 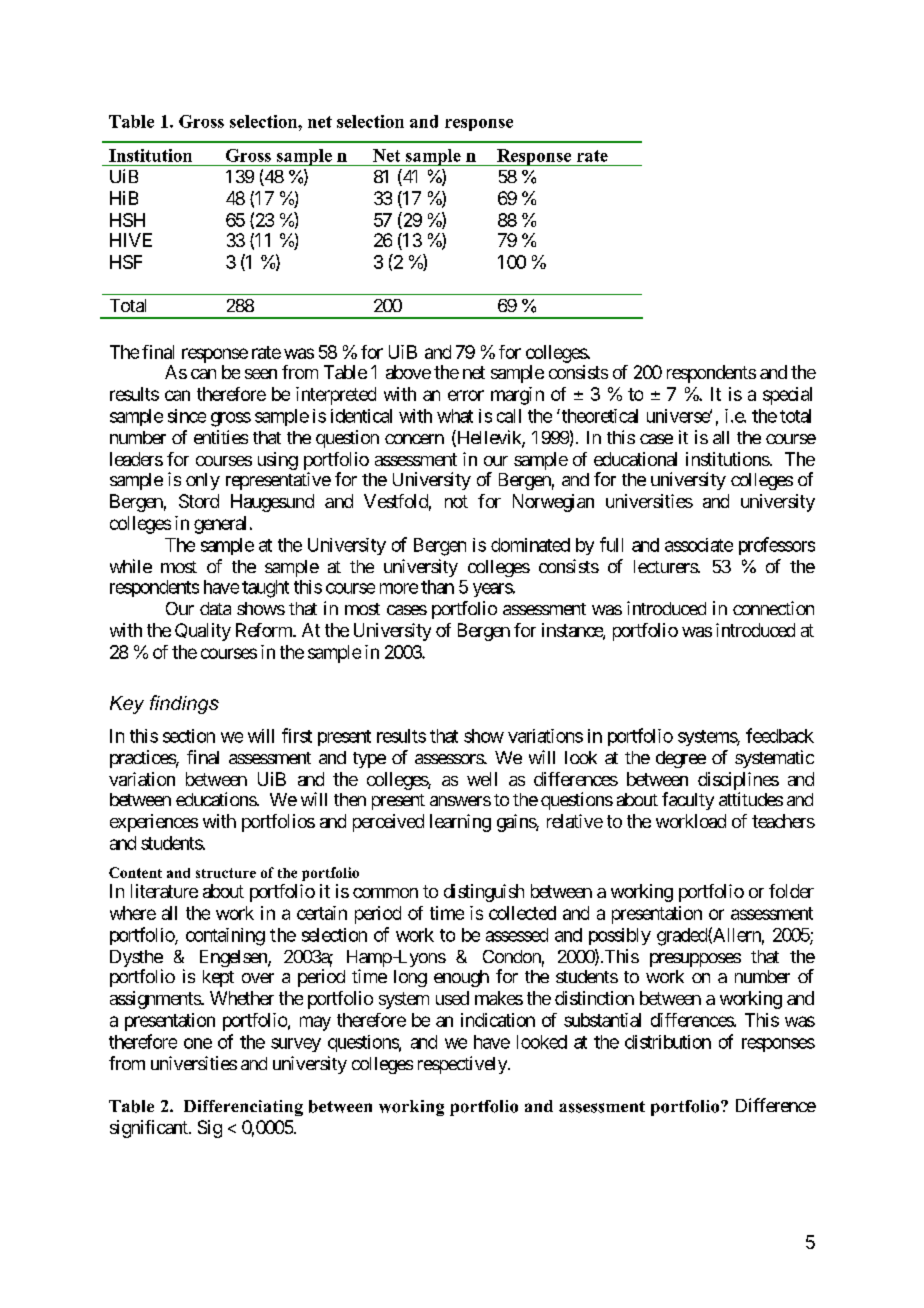 What do you see at coordinates (220, 525) in the image?
I see `general` at bounding box center [220, 525].
